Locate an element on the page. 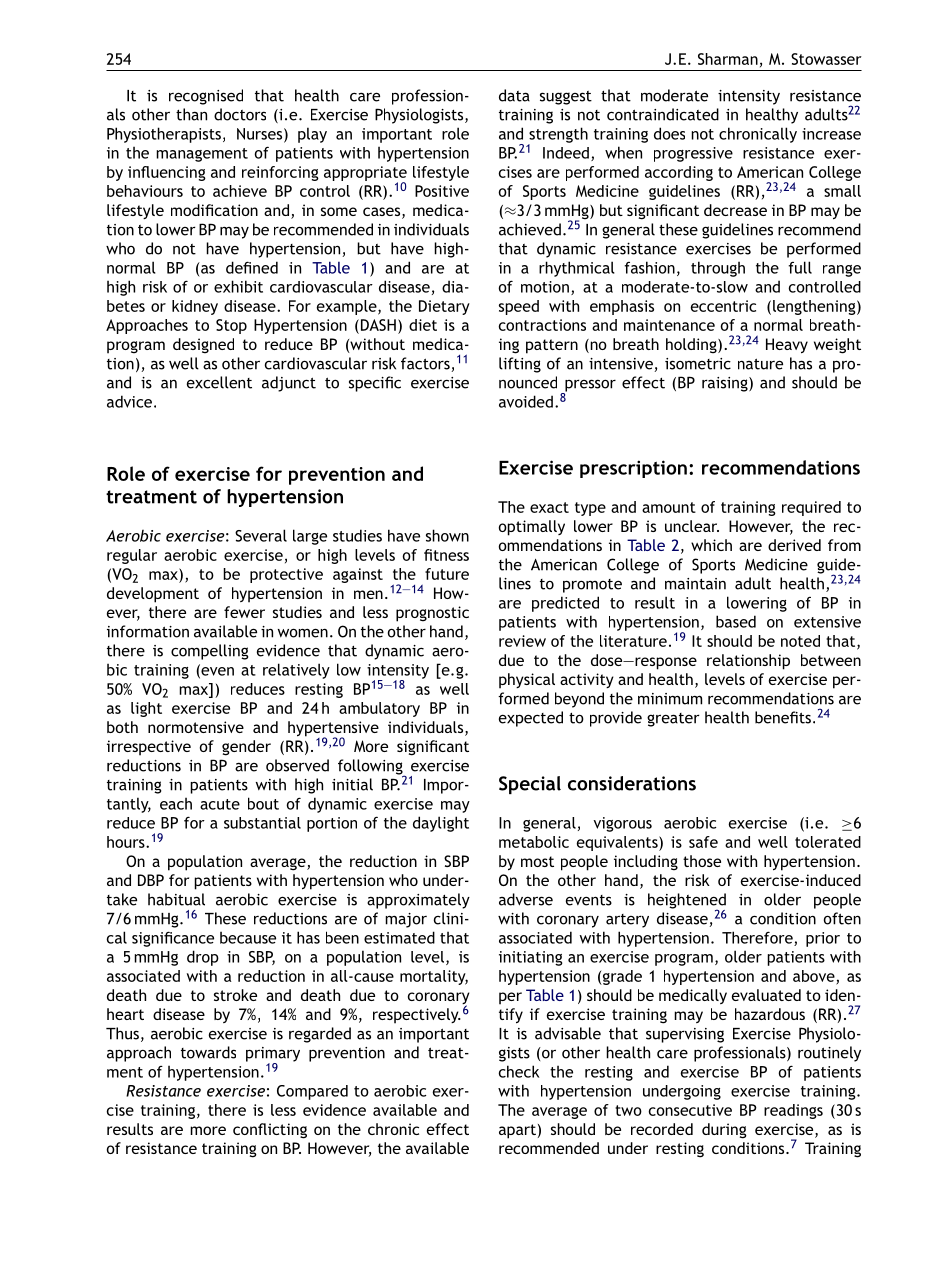  acute is located at coordinates (220, 804).
